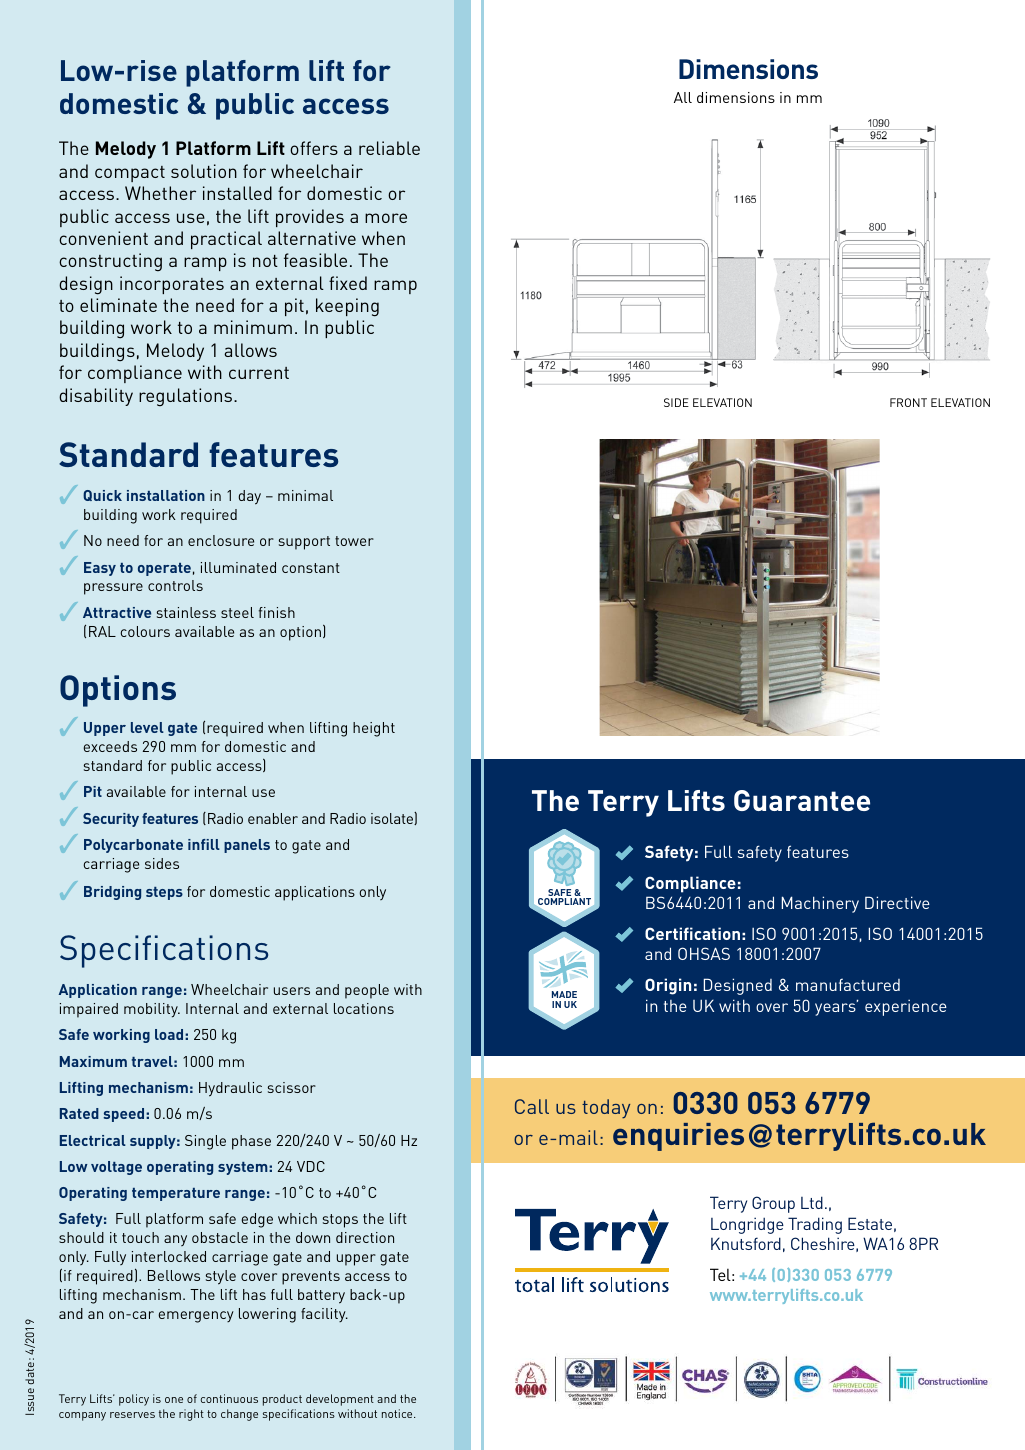  I want to click on reliable, so click(389, 148).
